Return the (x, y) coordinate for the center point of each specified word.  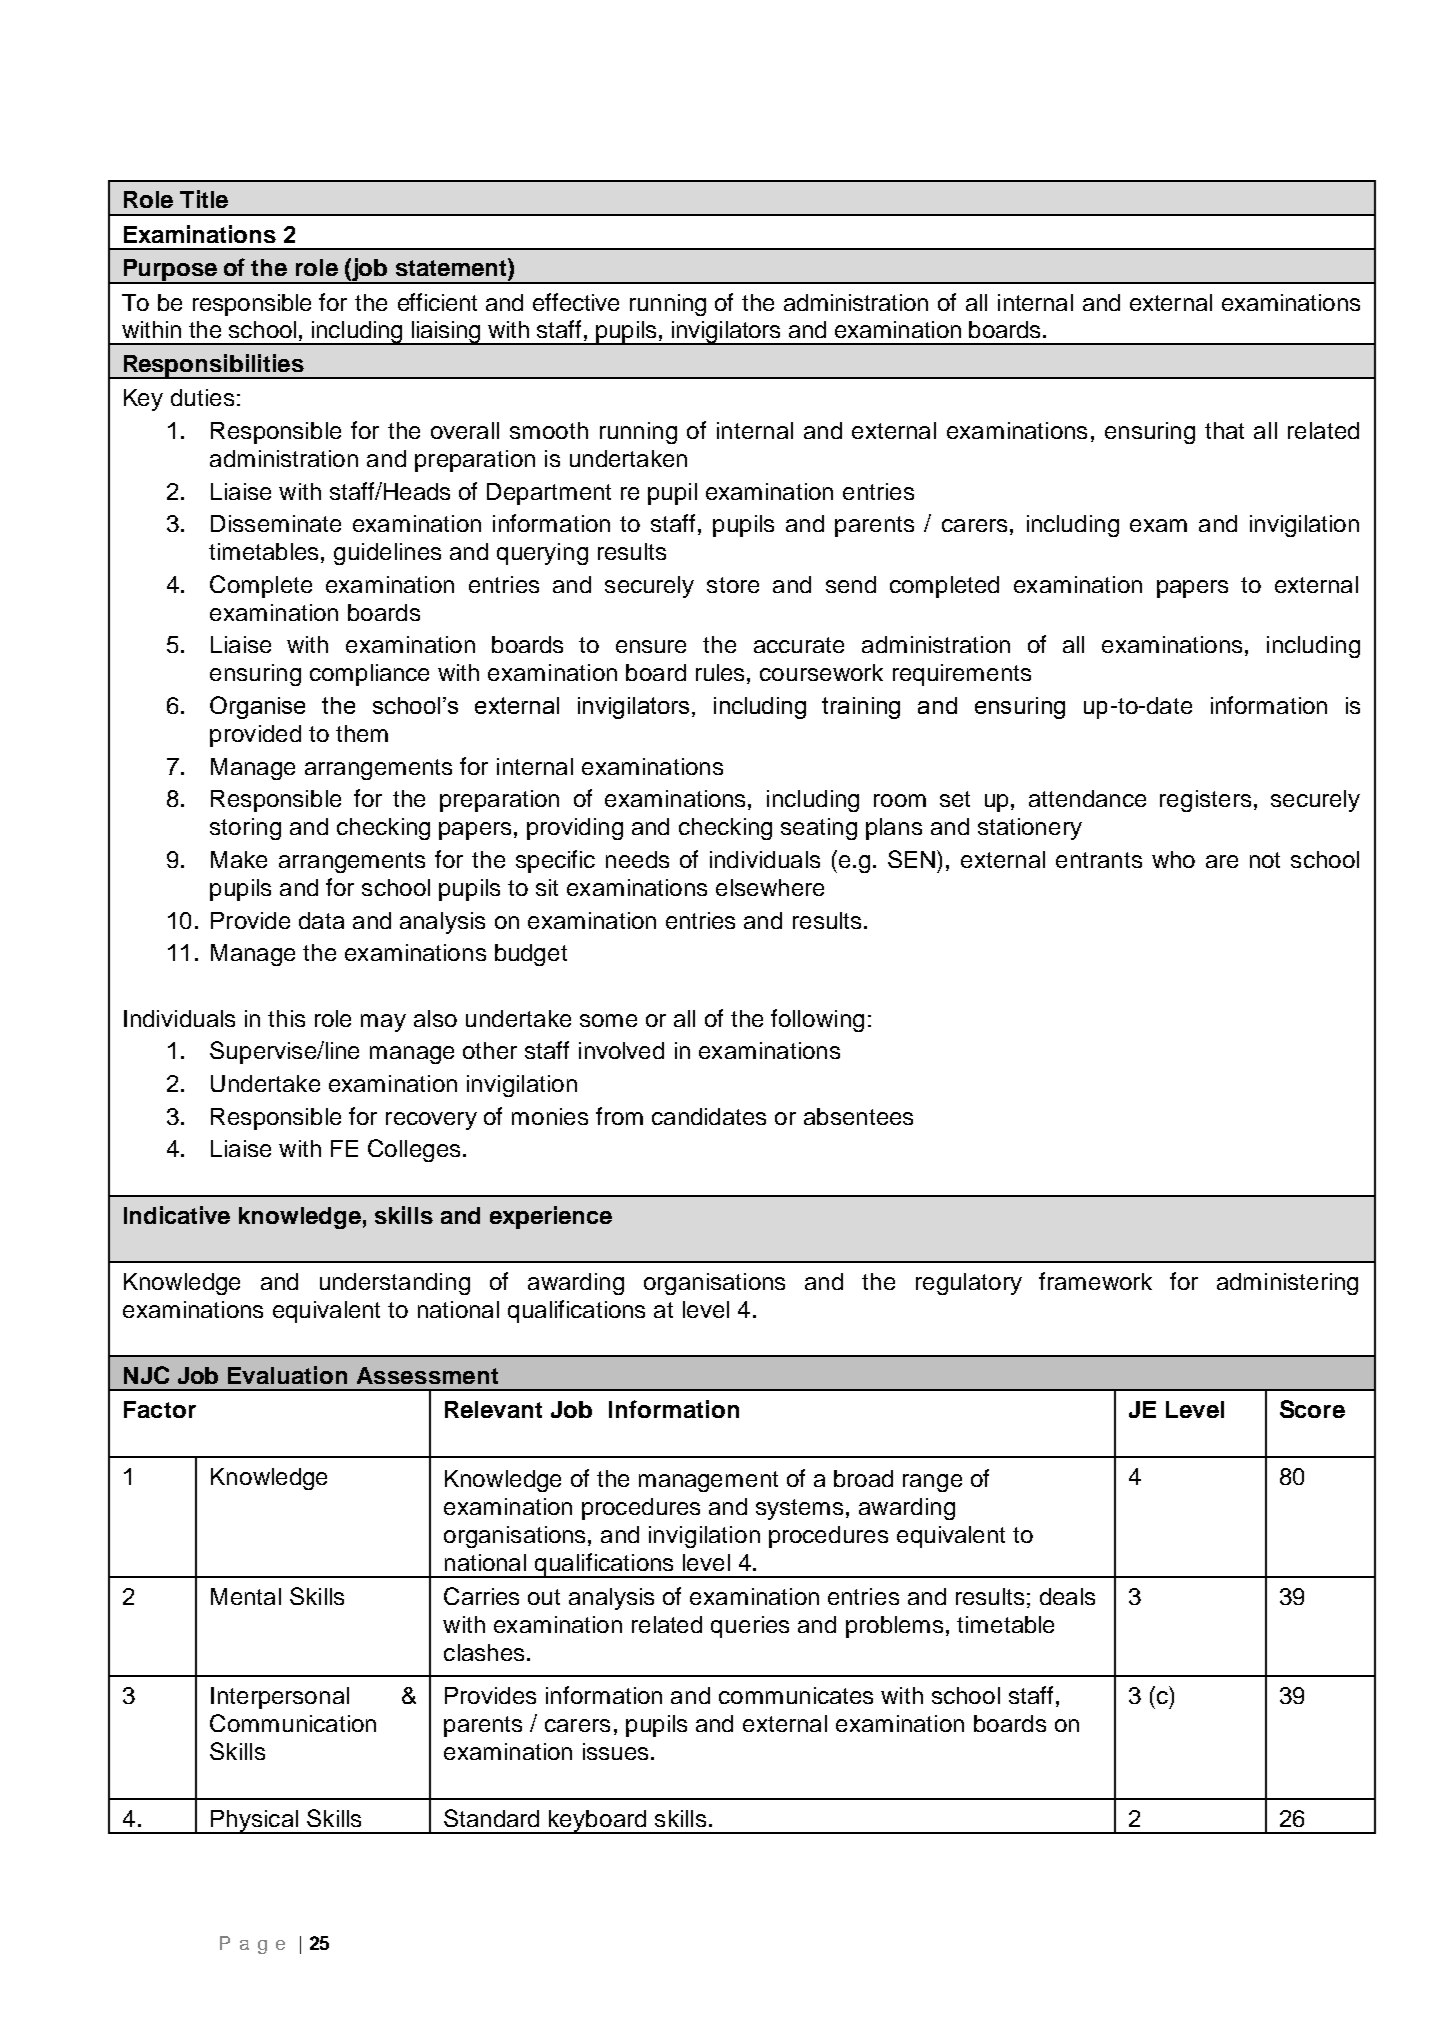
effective (576, 302)
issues (615, 1751)
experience (551, 1217)
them (362, 733)
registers (1205, 801)
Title (204, 199)
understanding (395, 1284)
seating (819, 829)
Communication (293, 1723)
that (1224, 430)
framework (1095, 1281)
